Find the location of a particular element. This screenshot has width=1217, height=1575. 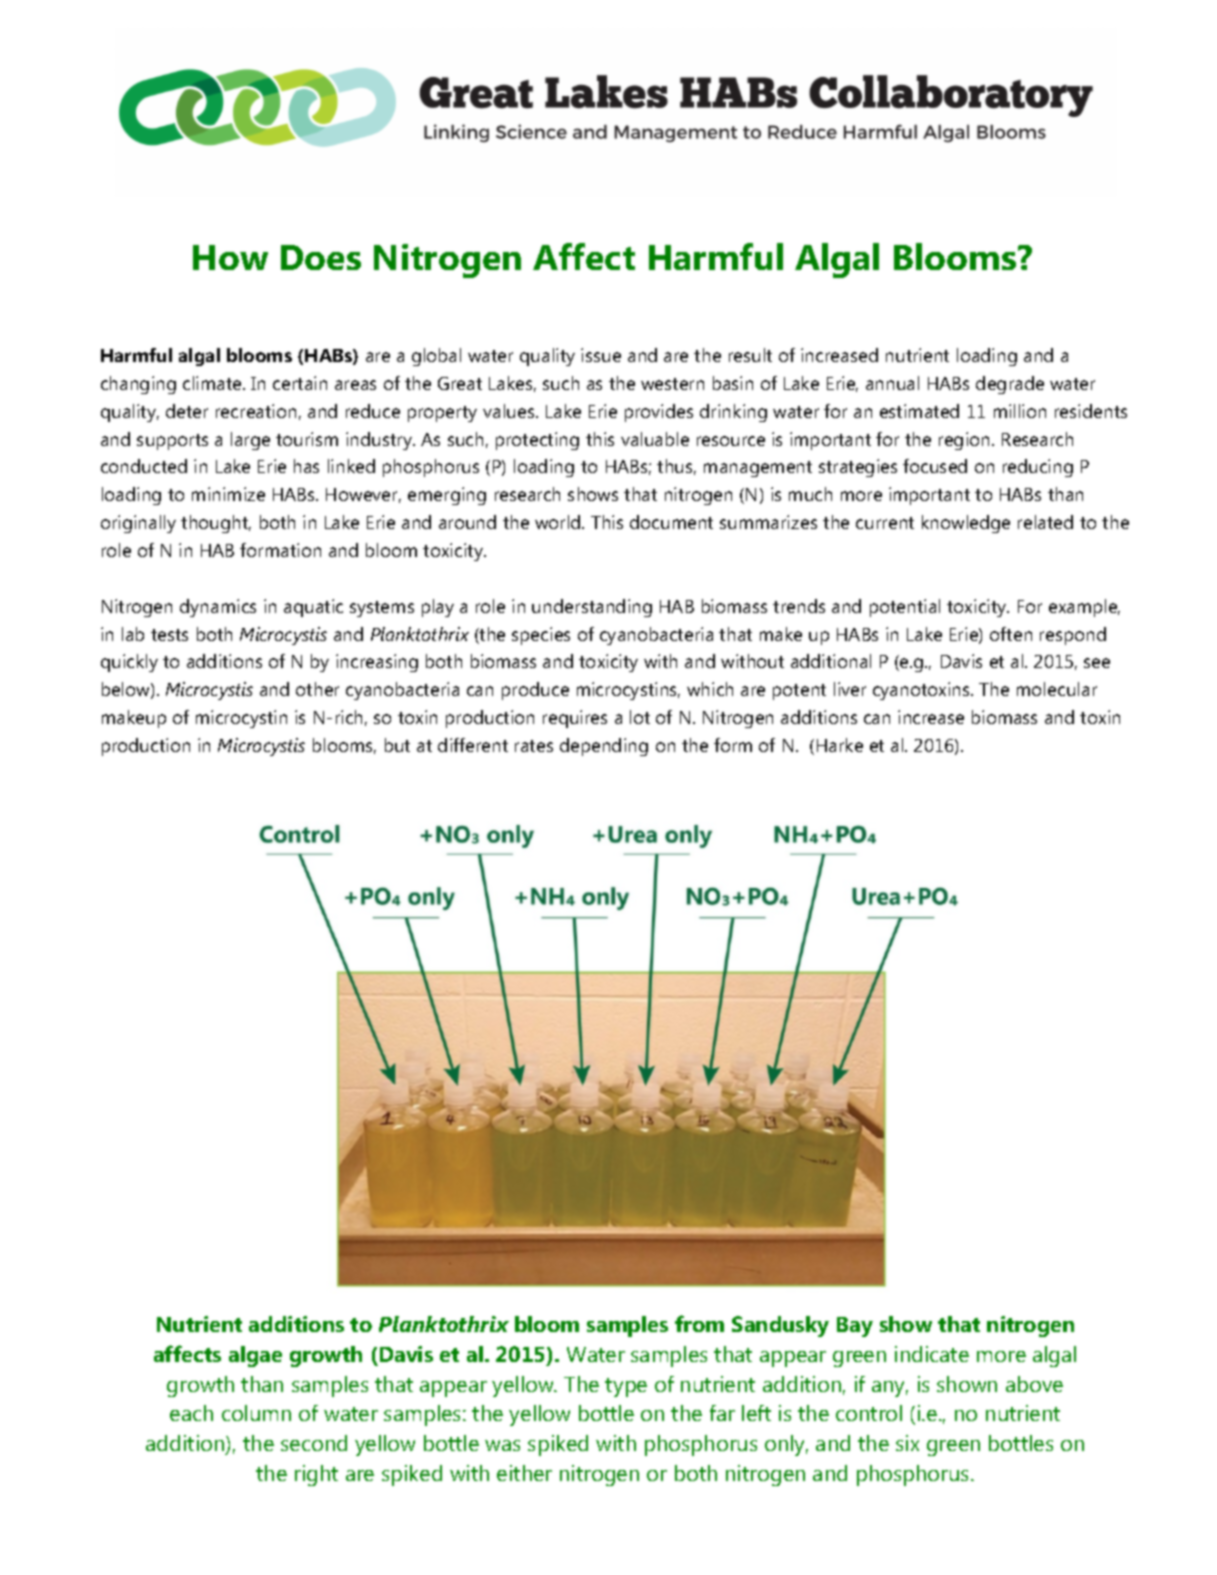

Does is located at coordinates (321, 257).
